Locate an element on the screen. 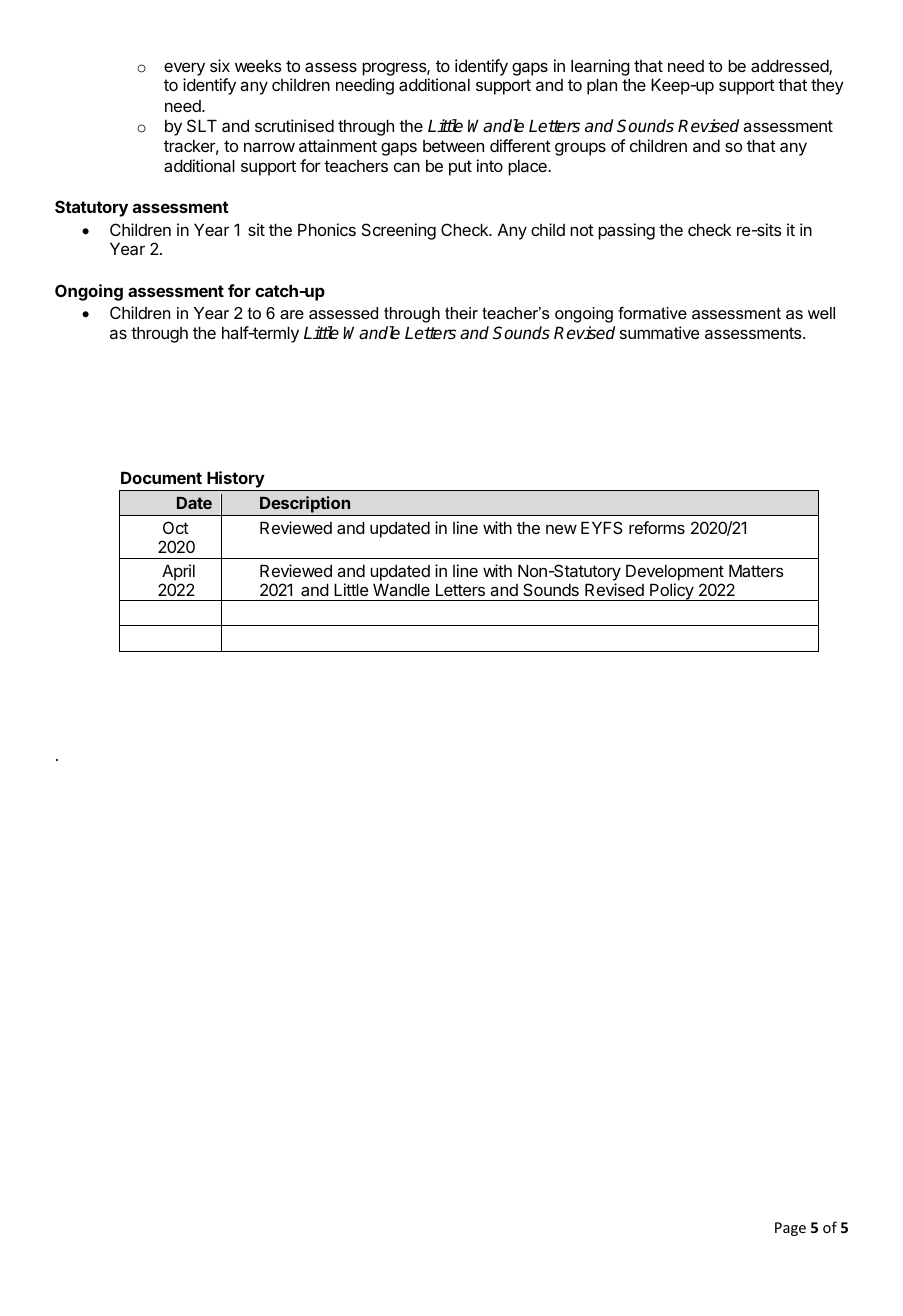 Image resolution: width=903 pixels, height=1316 pixels. reforms is located at coordinates (657, 527).
